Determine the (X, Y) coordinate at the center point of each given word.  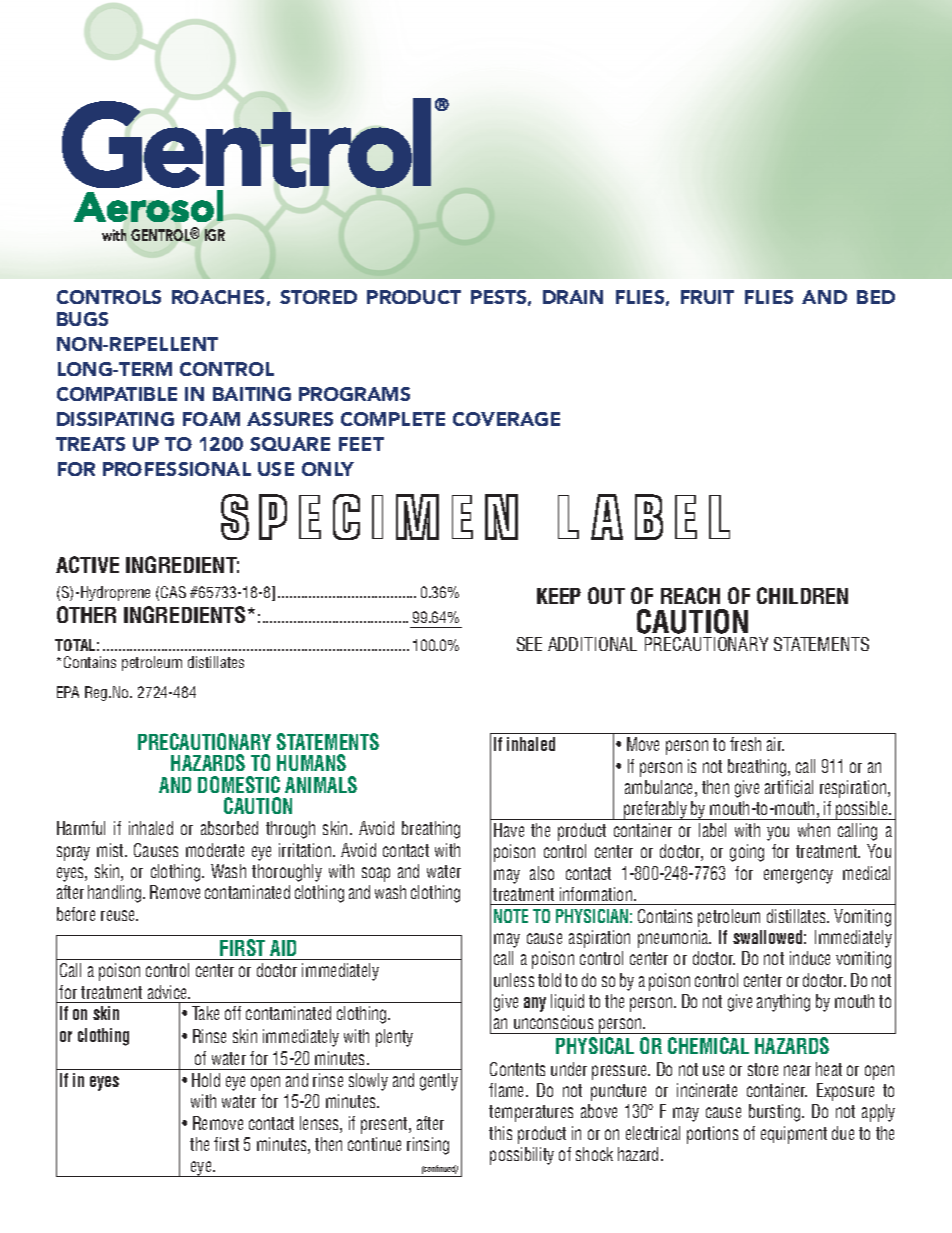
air (775, 744)
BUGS (82, 319)
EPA (68, 692)
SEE (529, 644)
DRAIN (573, 297)
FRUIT (707, 297)
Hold (206, 1080)
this (500, 1133)
